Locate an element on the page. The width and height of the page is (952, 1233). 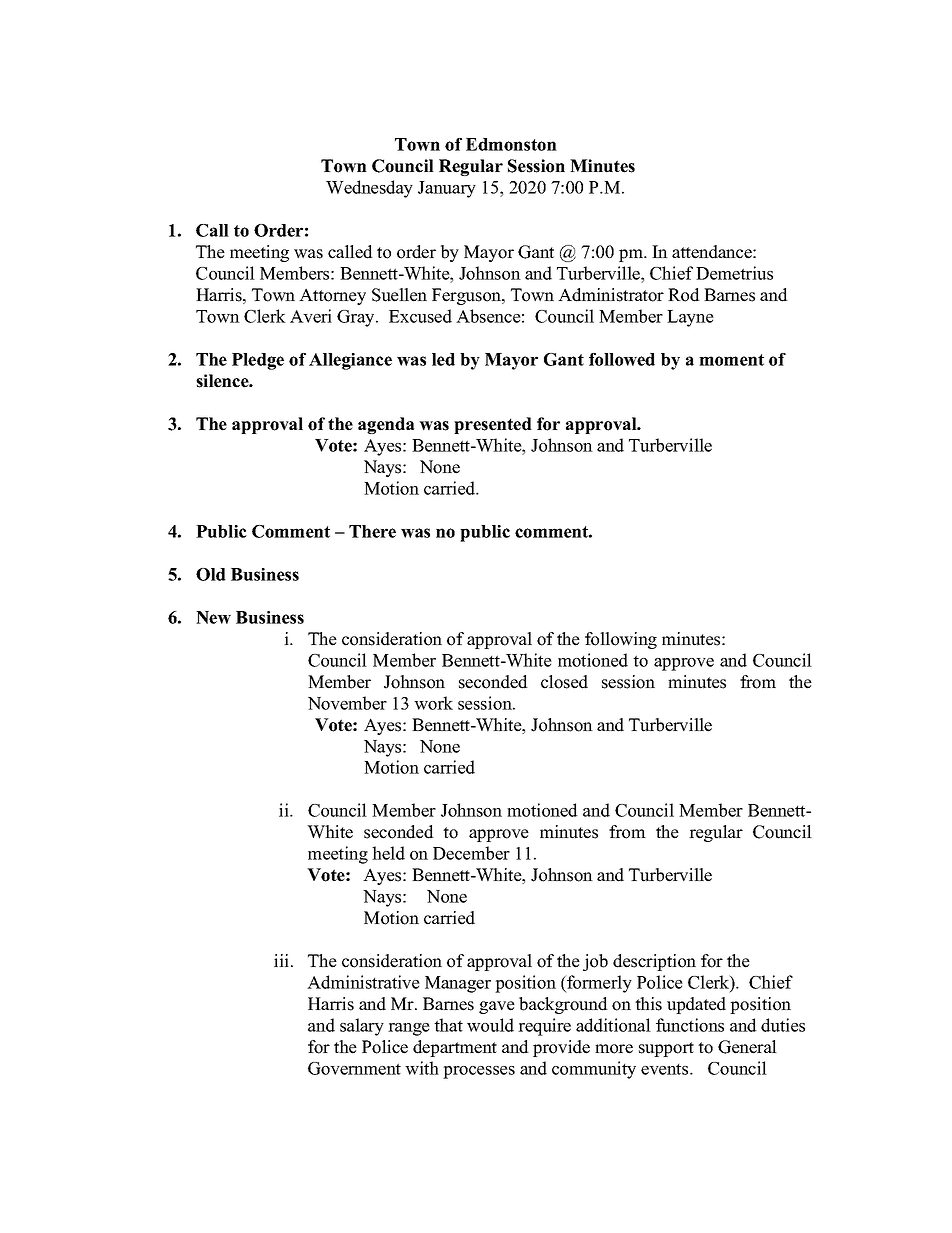
would is located at coordinates (490, 1025).
